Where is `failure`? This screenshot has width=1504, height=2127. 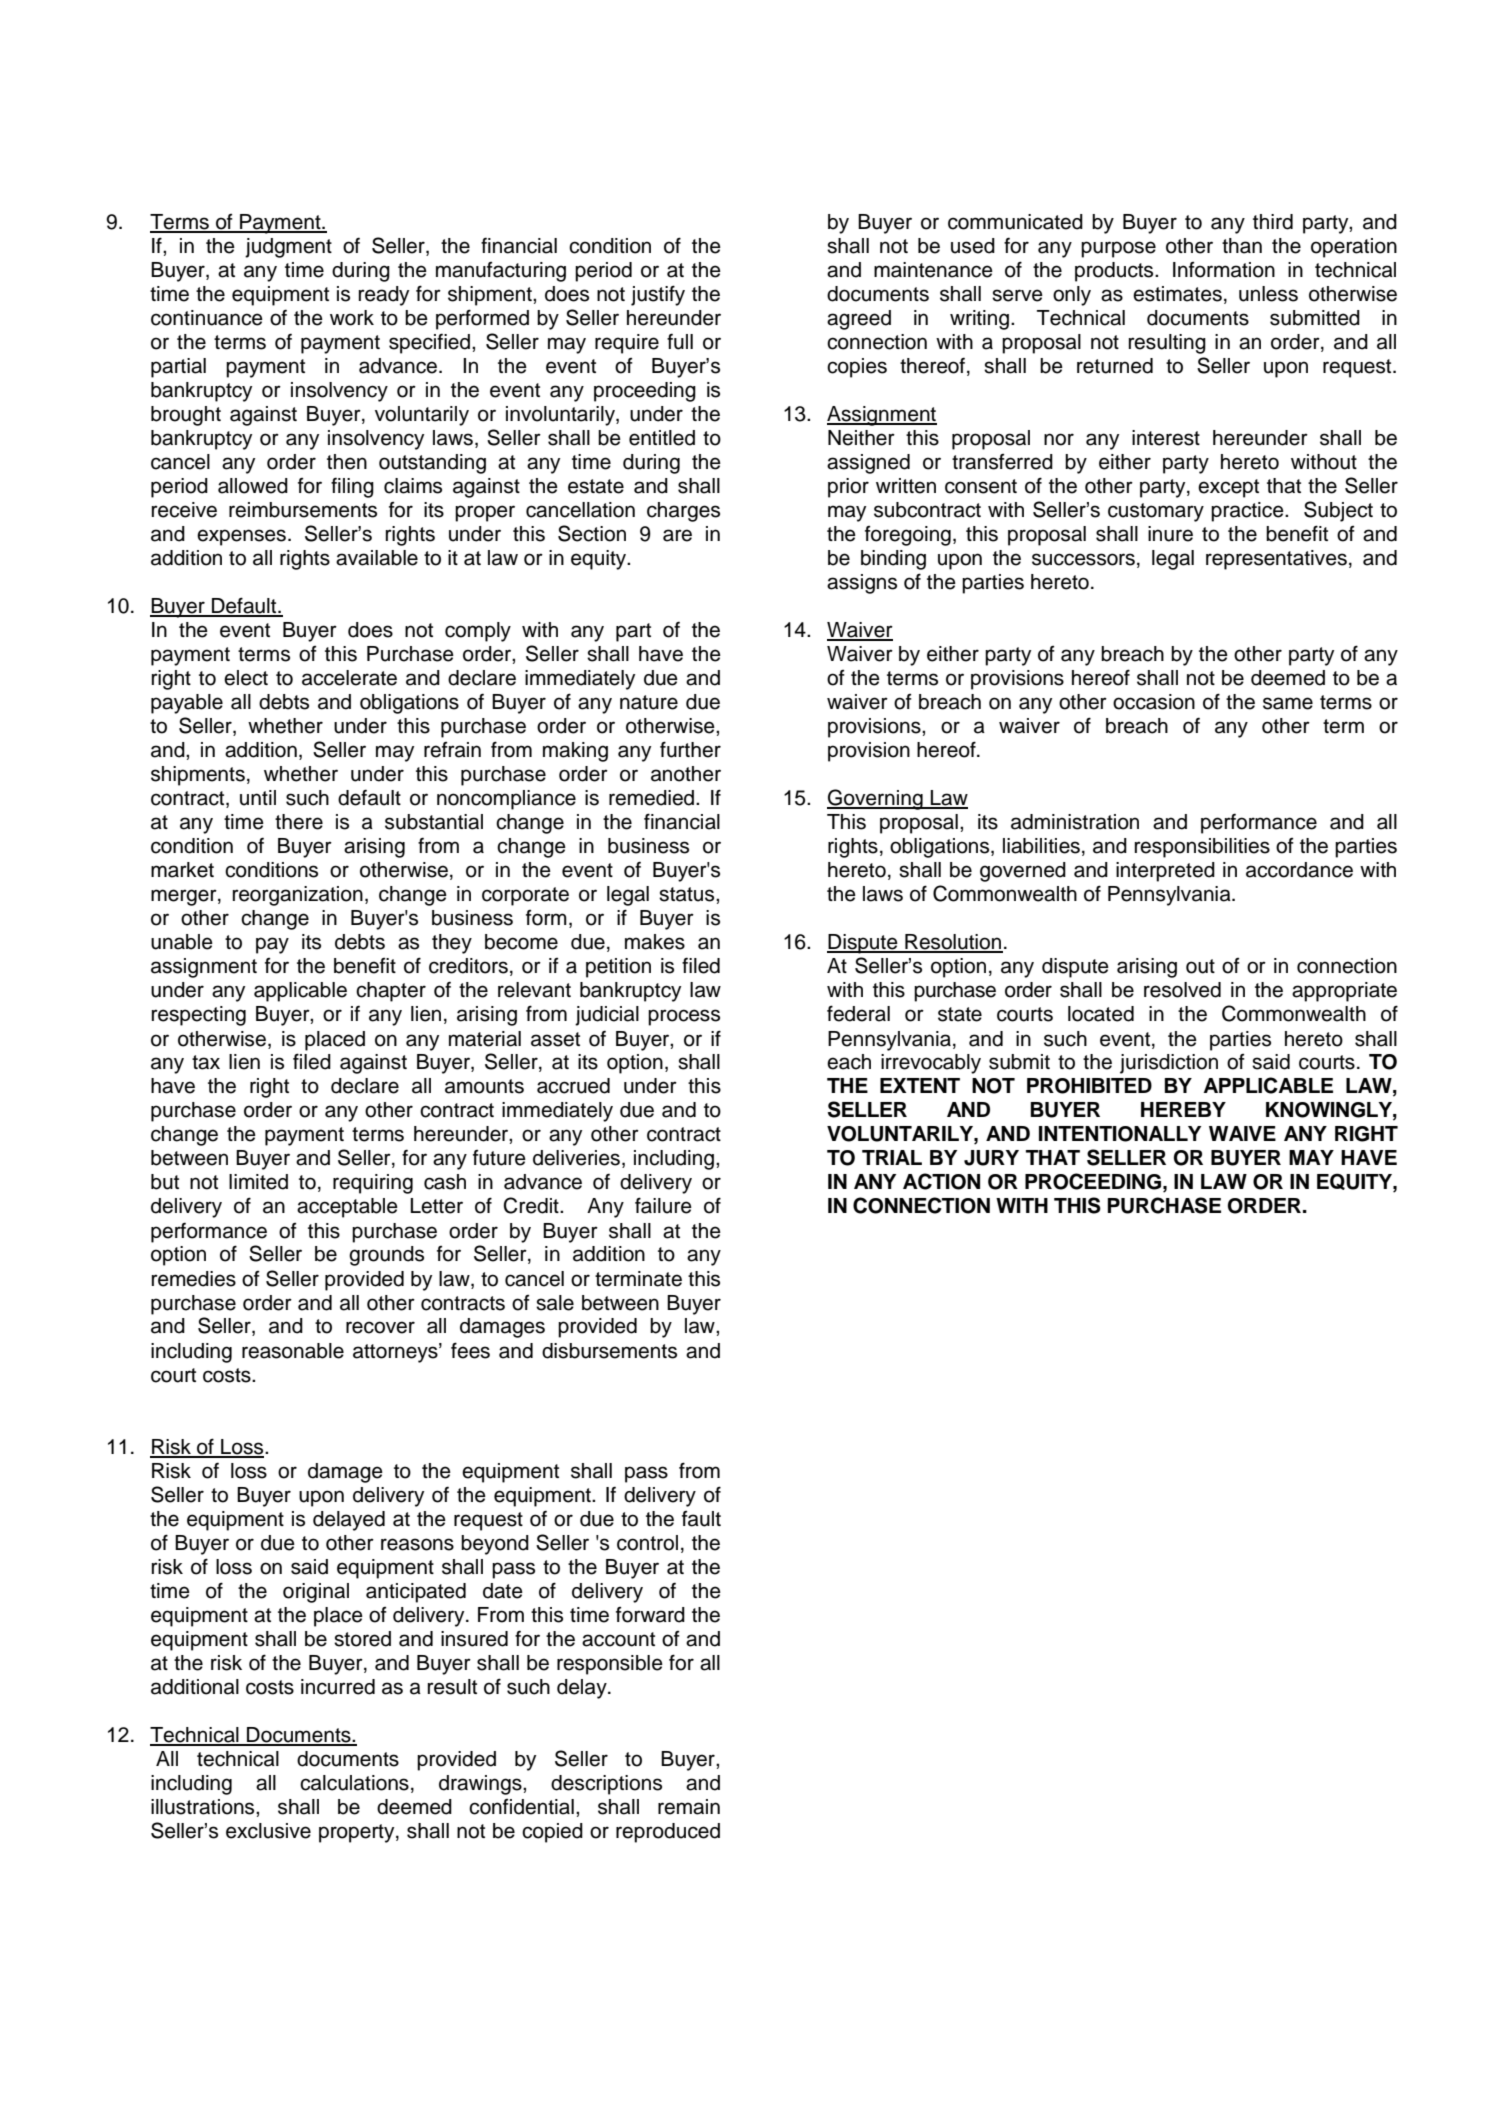 failure is located at coordinates (663, 1205).
